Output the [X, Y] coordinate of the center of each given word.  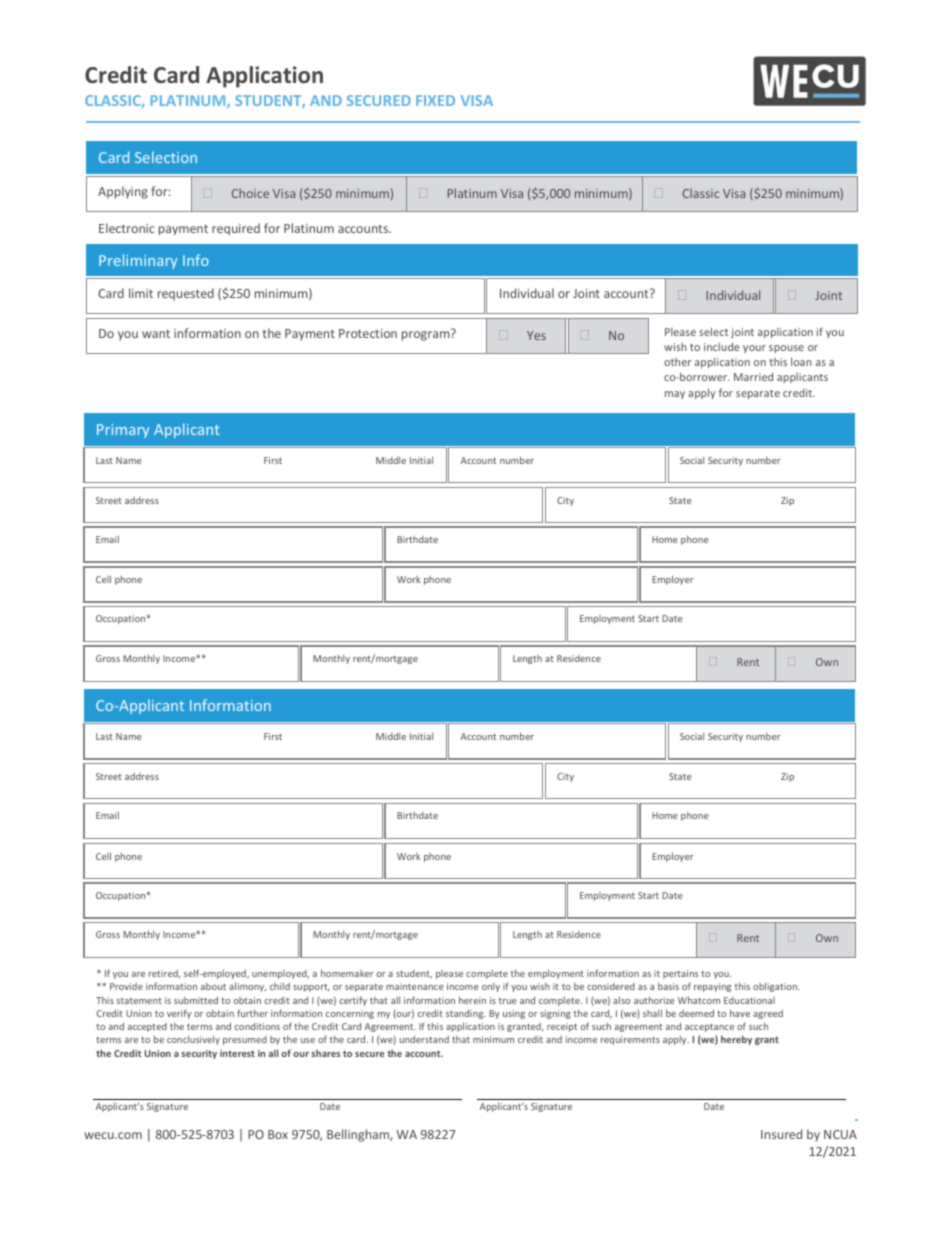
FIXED [435, 100]
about [213, 986]
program [427, 335]
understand [424, 1039]
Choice [250, 193]
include [721, 346]
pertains [680, 974]
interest [237, 1053]
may [675, 395]
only [491, 987]
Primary [123, 431]
